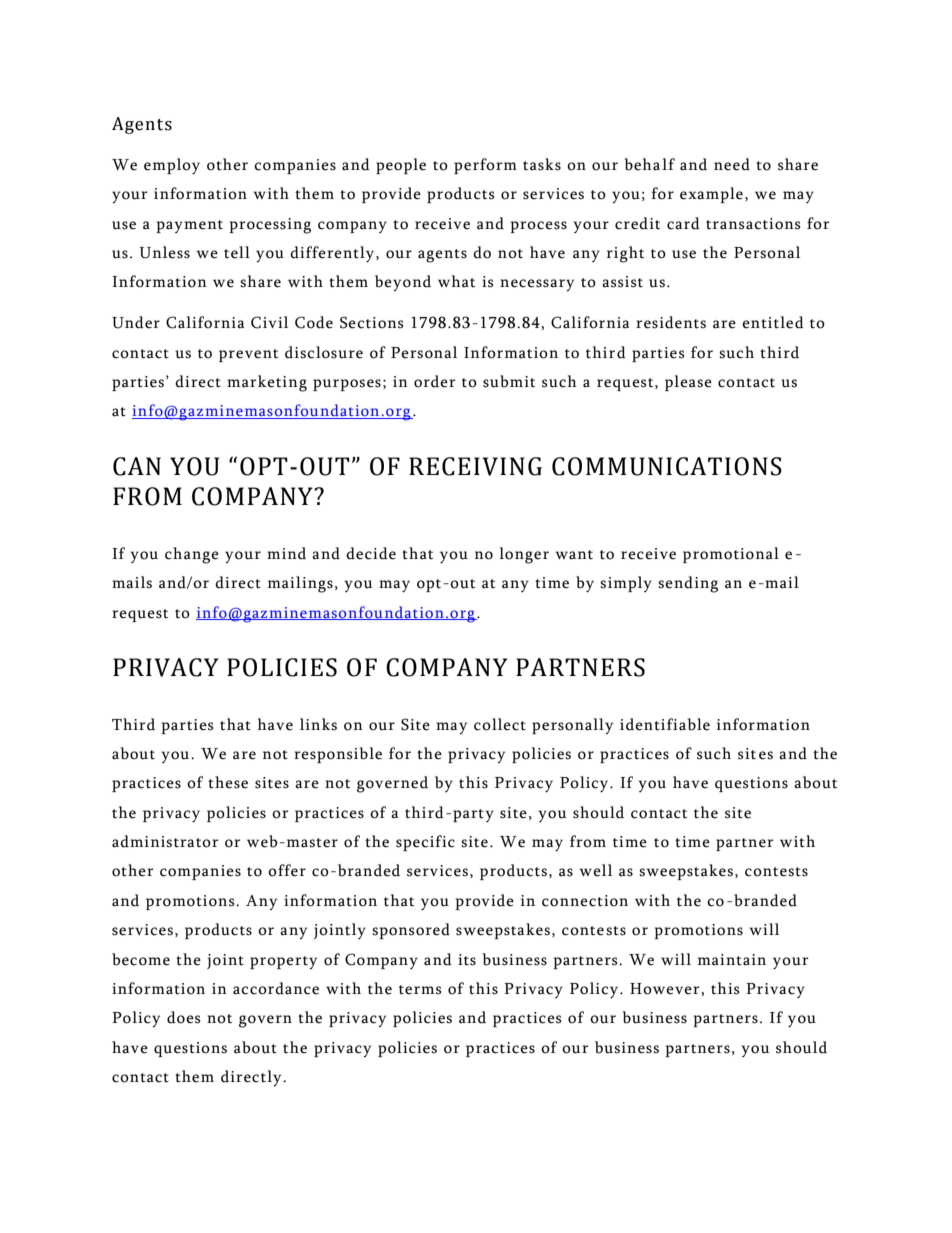 The width and height of the document is (952, 1233). I want to click on CAN, so click(137, 466).
